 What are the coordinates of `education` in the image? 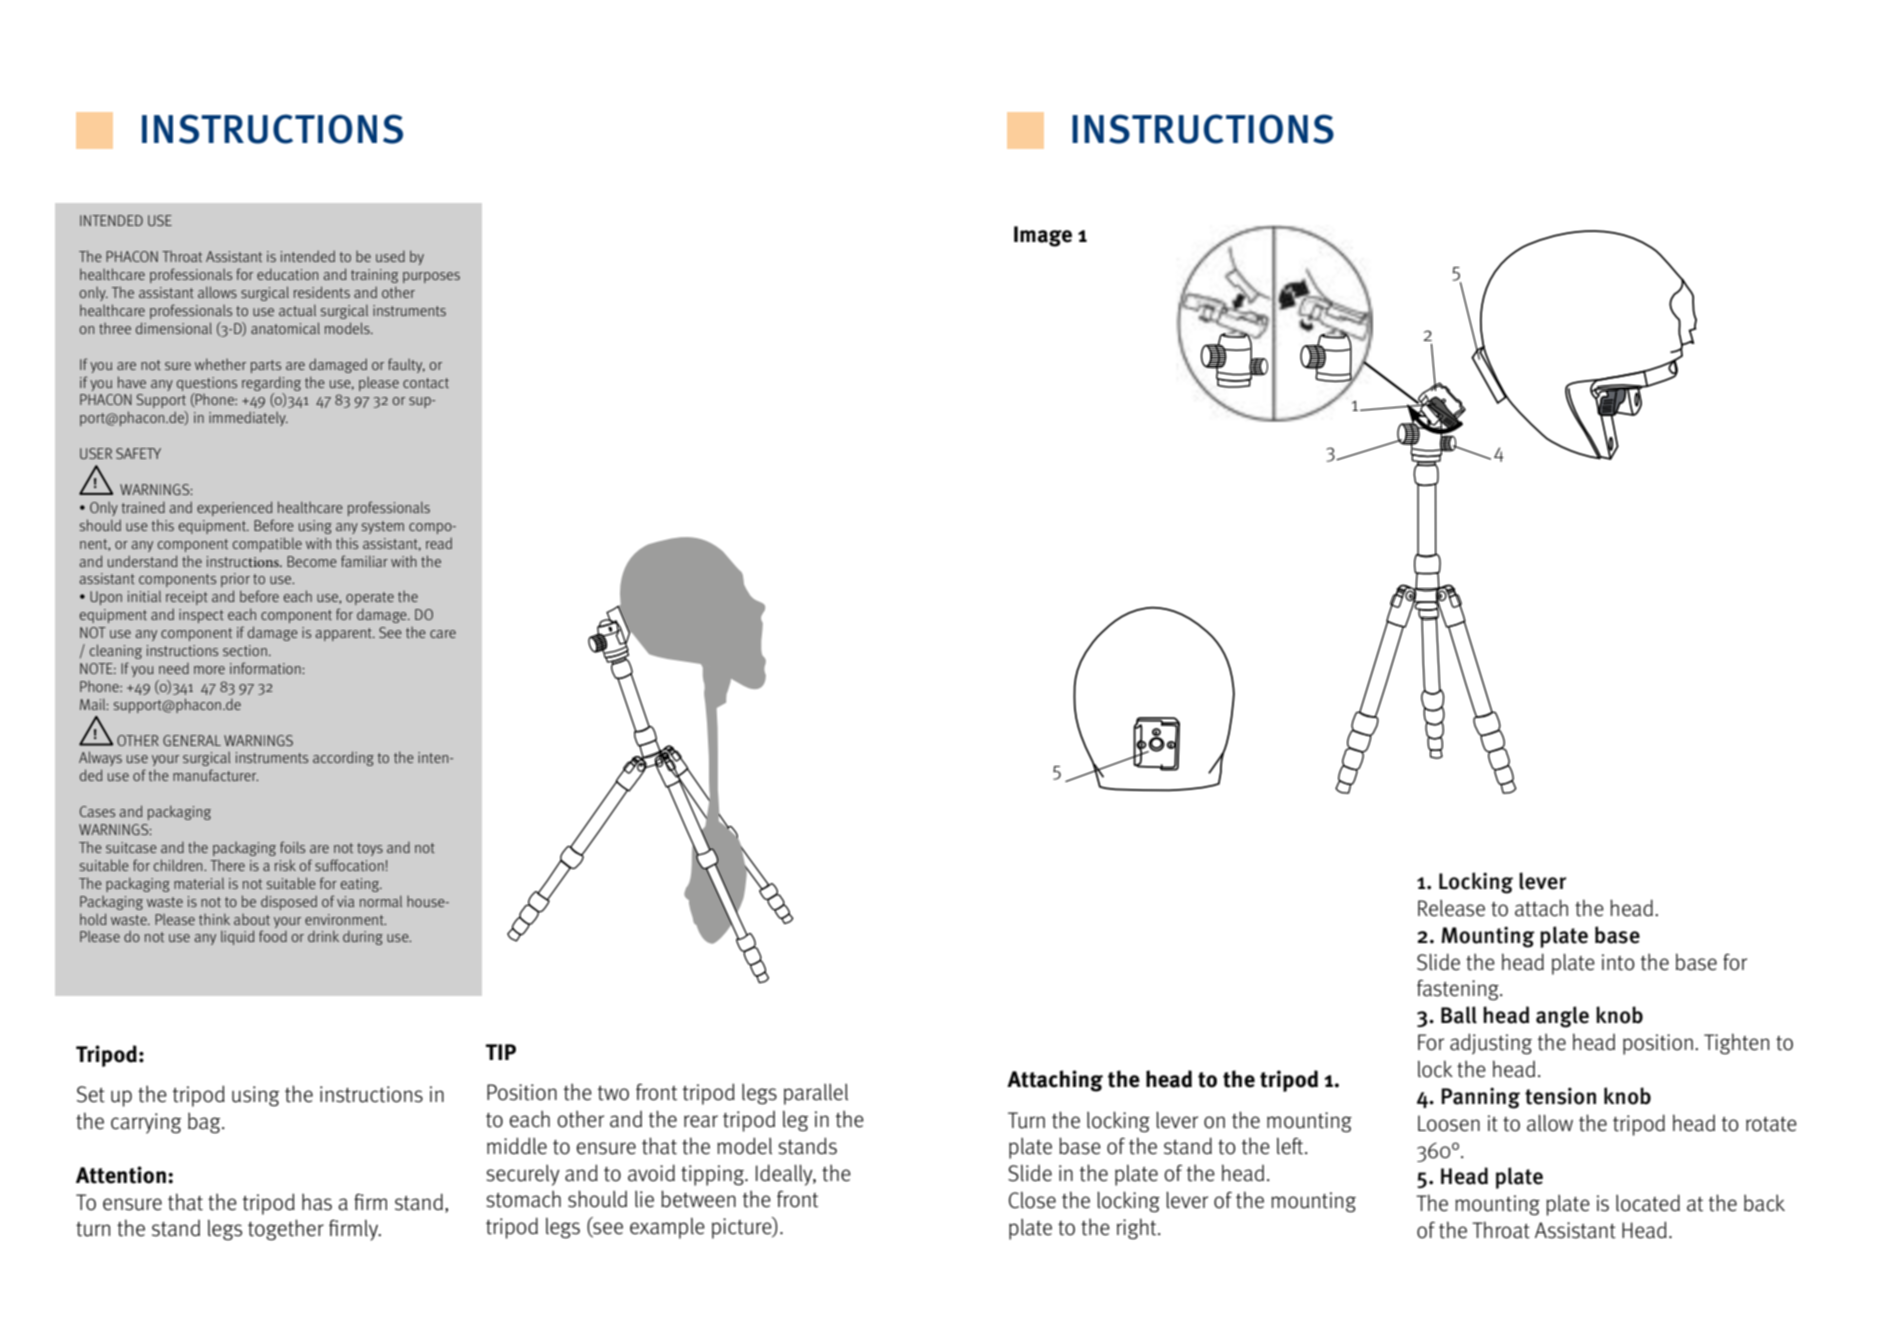 It's located at (287, 274).
